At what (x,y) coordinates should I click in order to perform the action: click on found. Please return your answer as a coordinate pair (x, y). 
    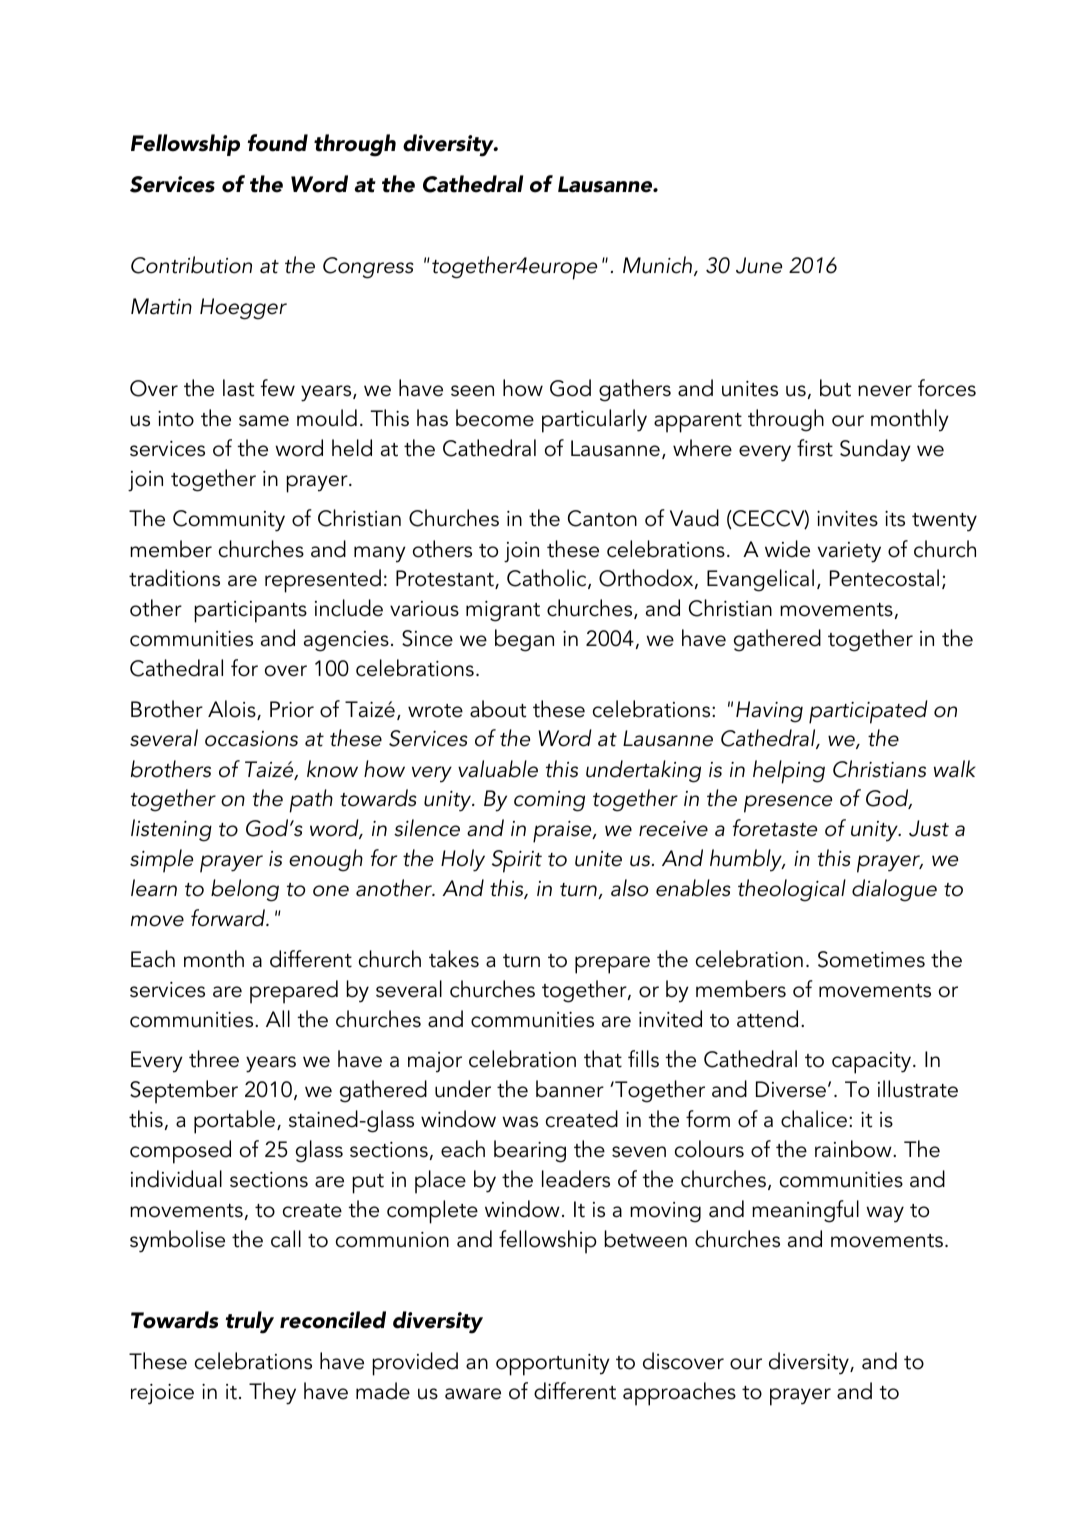
    Looking at the image, I should click on (278, 143).
